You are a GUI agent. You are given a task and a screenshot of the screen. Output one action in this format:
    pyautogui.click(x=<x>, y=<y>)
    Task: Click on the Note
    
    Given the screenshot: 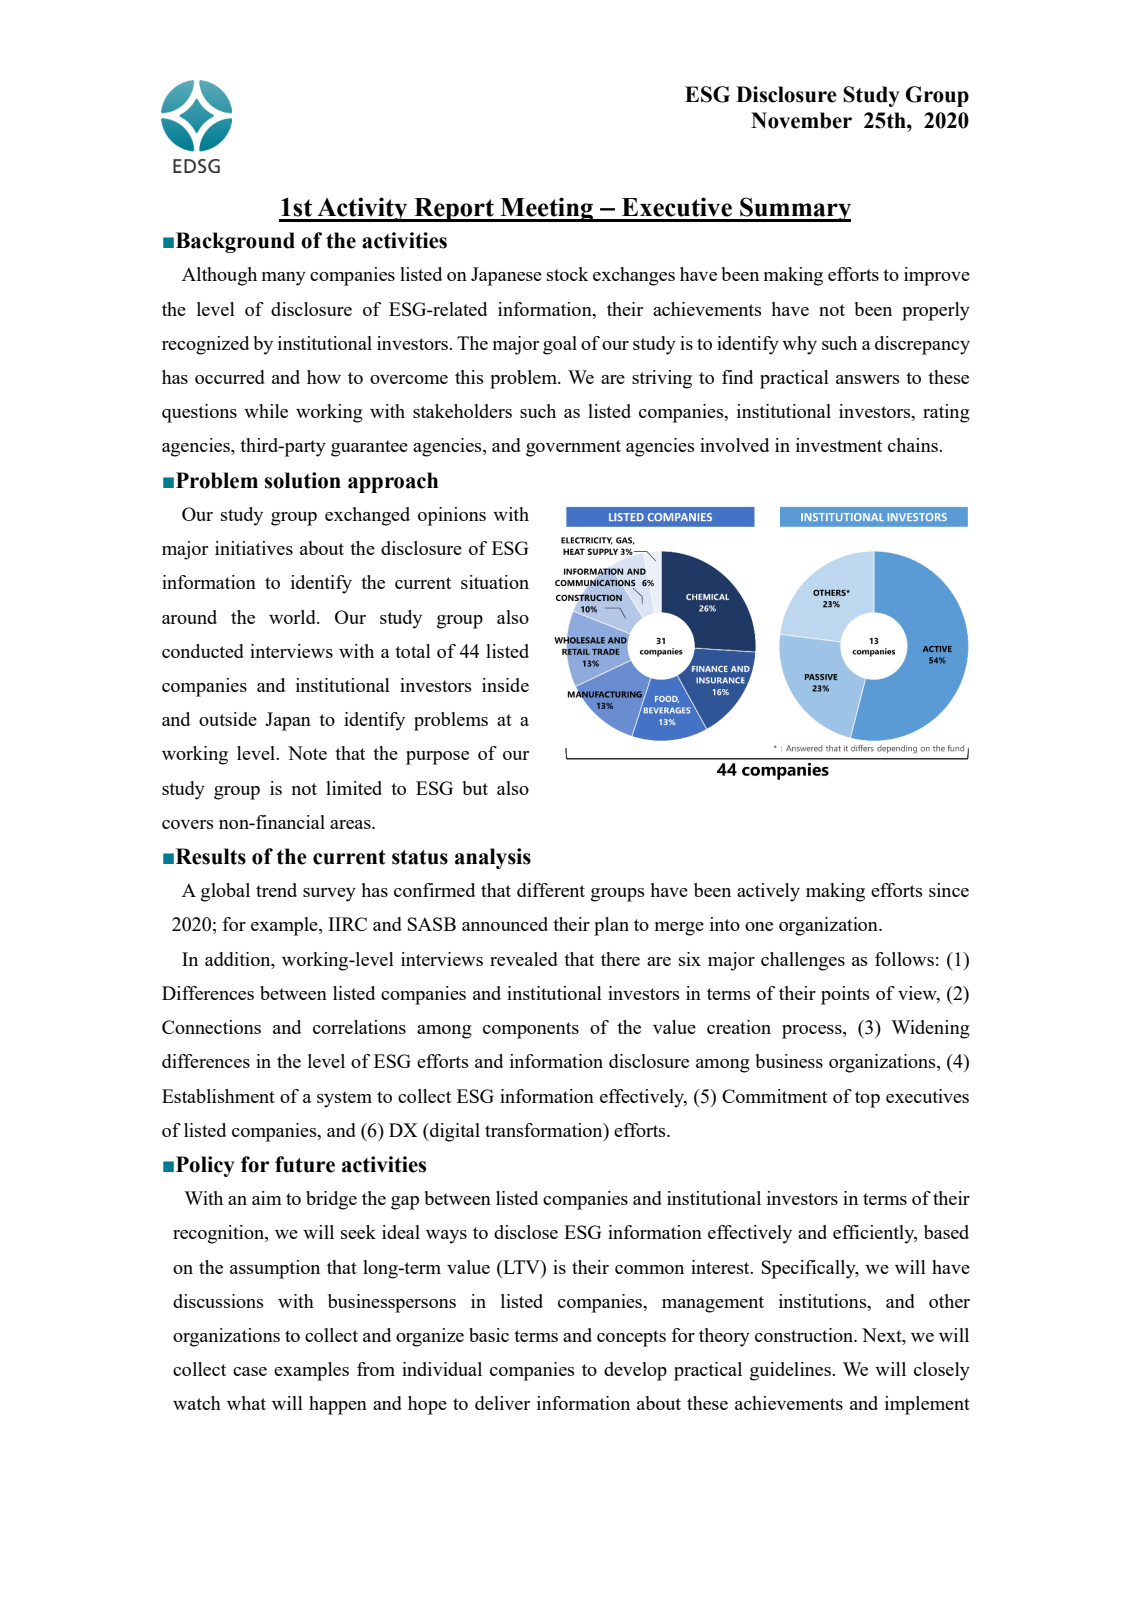 What is the action you would take?
    pyautogui.click(x=307, y=753)
